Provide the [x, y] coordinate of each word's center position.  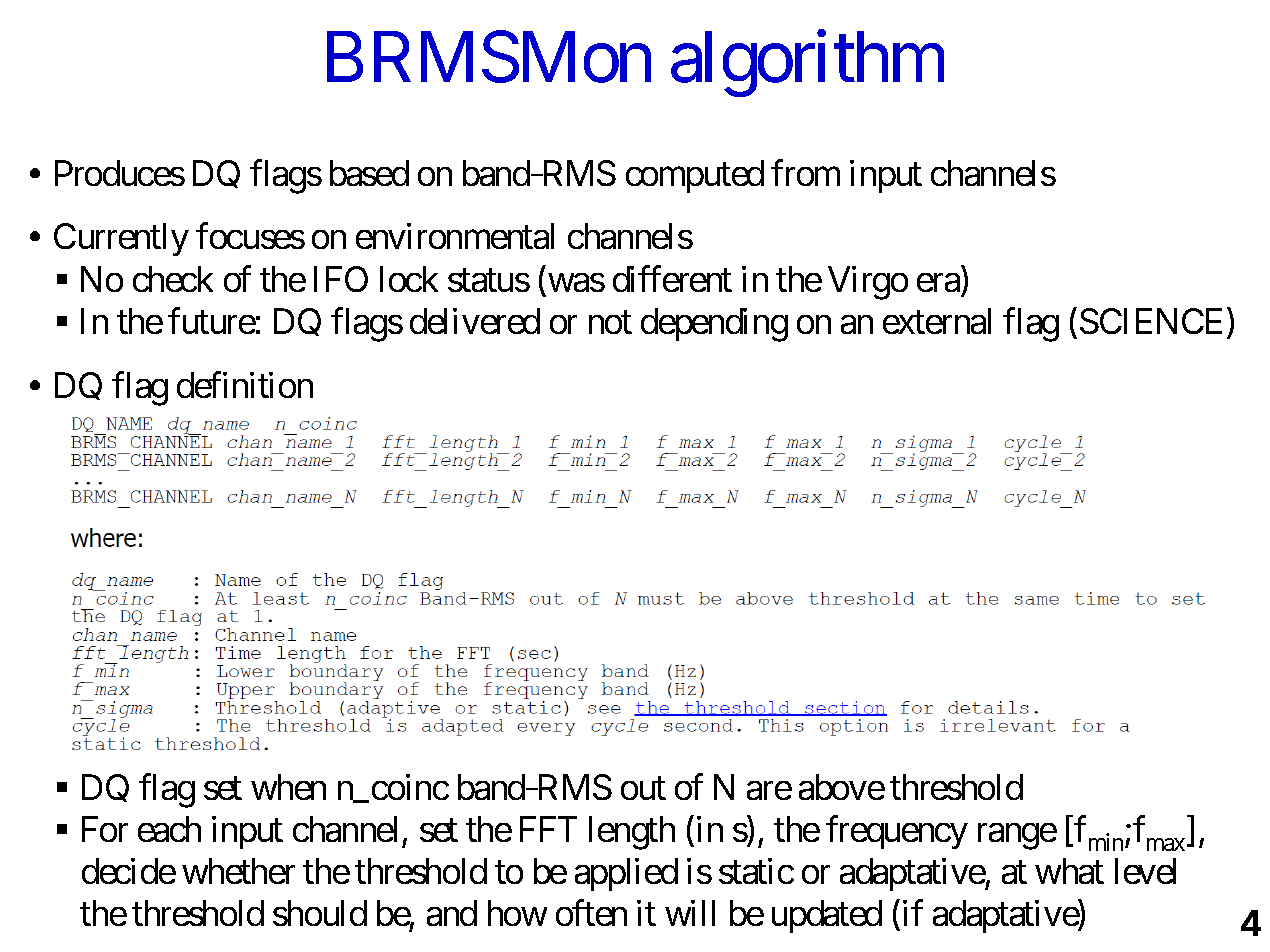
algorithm [807, 64]
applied [626, 874]
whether [238, 871]
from [805, 173]
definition [245, 385]
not [610, 323]
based [369, 173]
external [937, 321]
